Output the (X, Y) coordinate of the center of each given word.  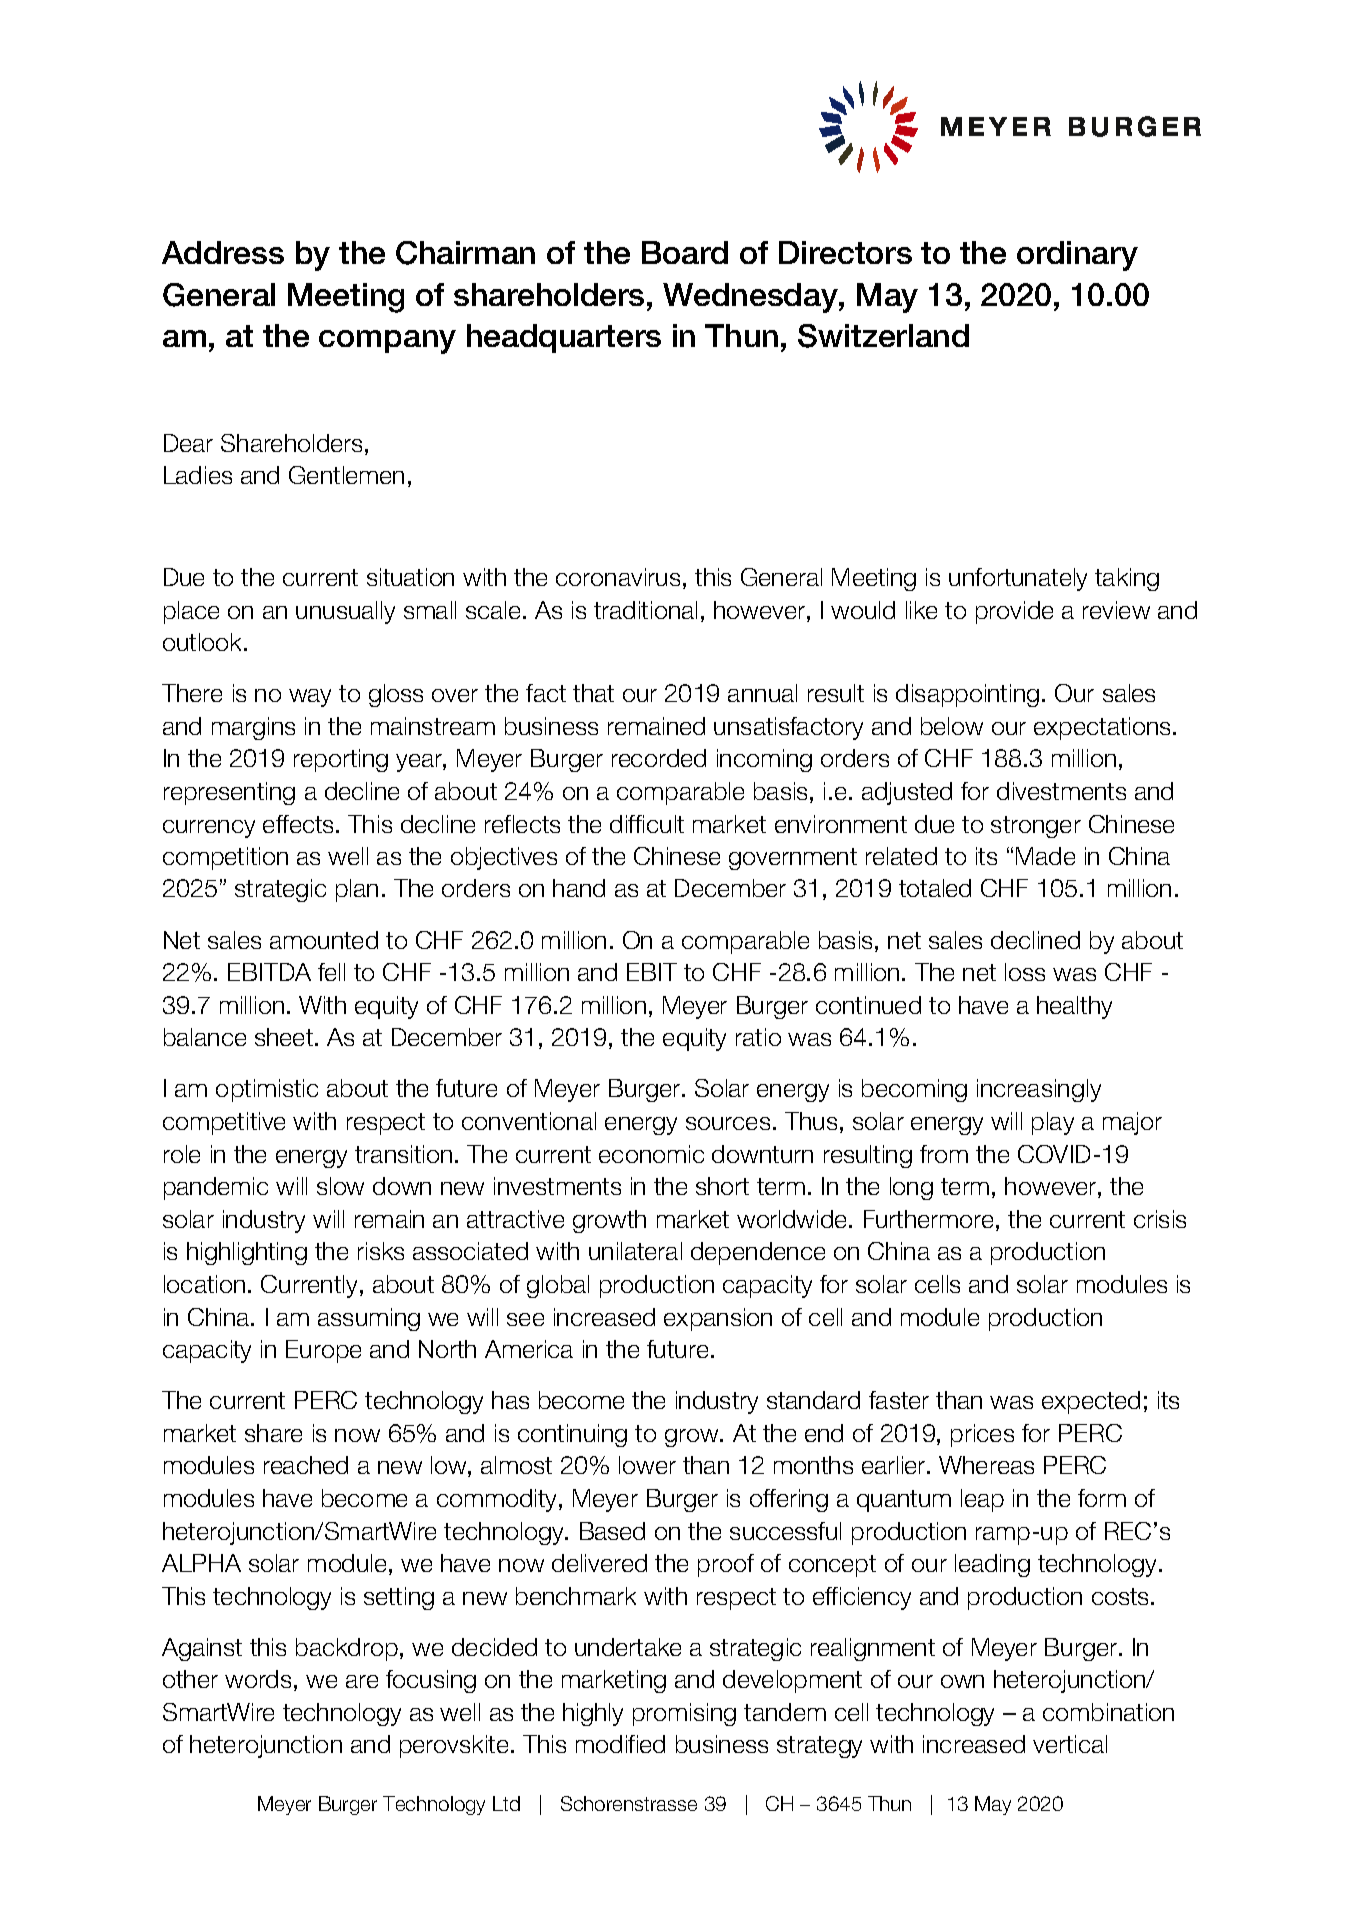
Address (223, 252)
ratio (758, 1037)
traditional (645, 610)
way (310, 698)
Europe (323, 1351)
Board (685, 252)
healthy (1074, 1007)
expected (1091, 1402)
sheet (284, 1037)
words (258, 1679)
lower (647, 1465)
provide (1014, 612)
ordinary (1077, 256)
